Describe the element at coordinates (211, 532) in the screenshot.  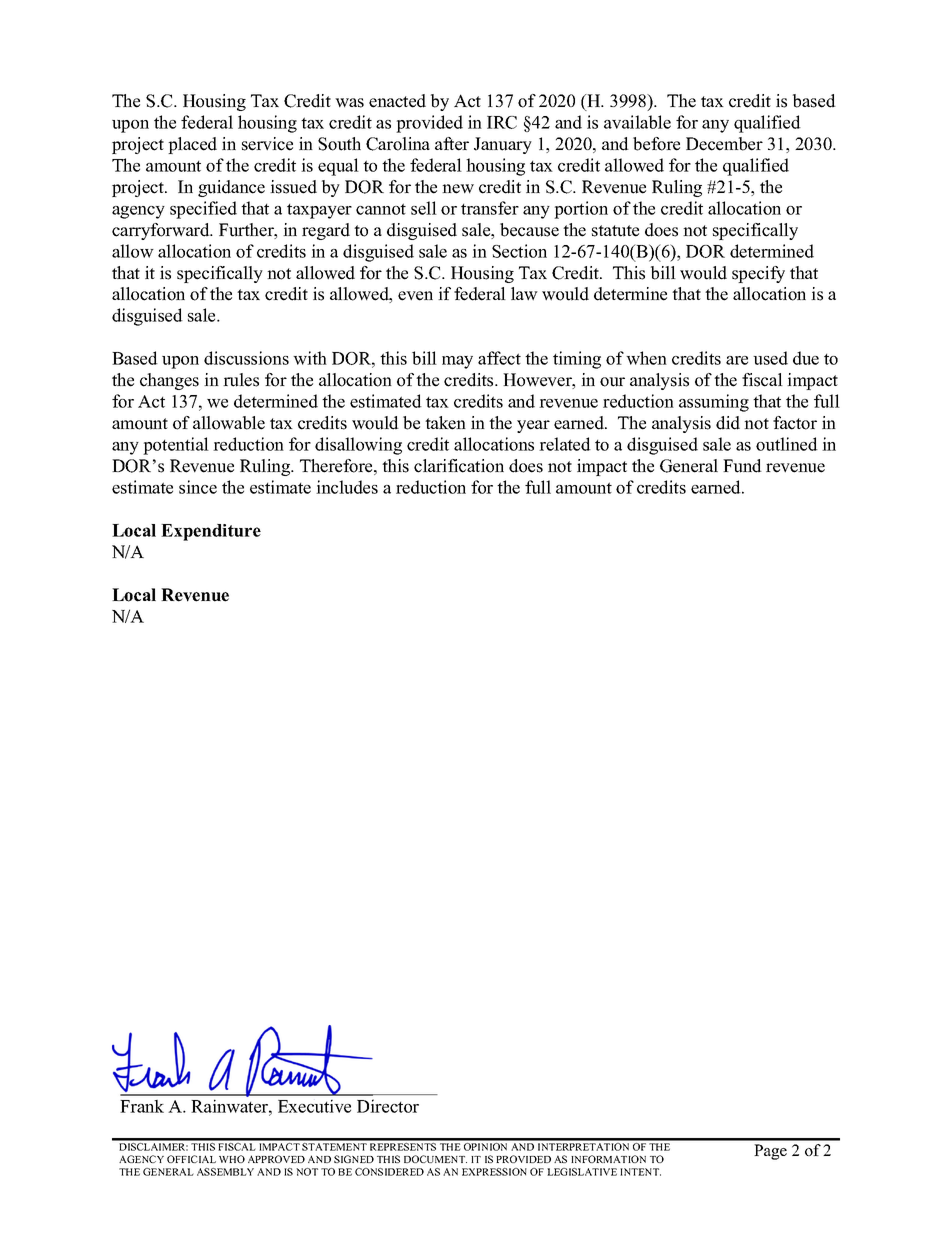
I see `Expenditure` at that location.
